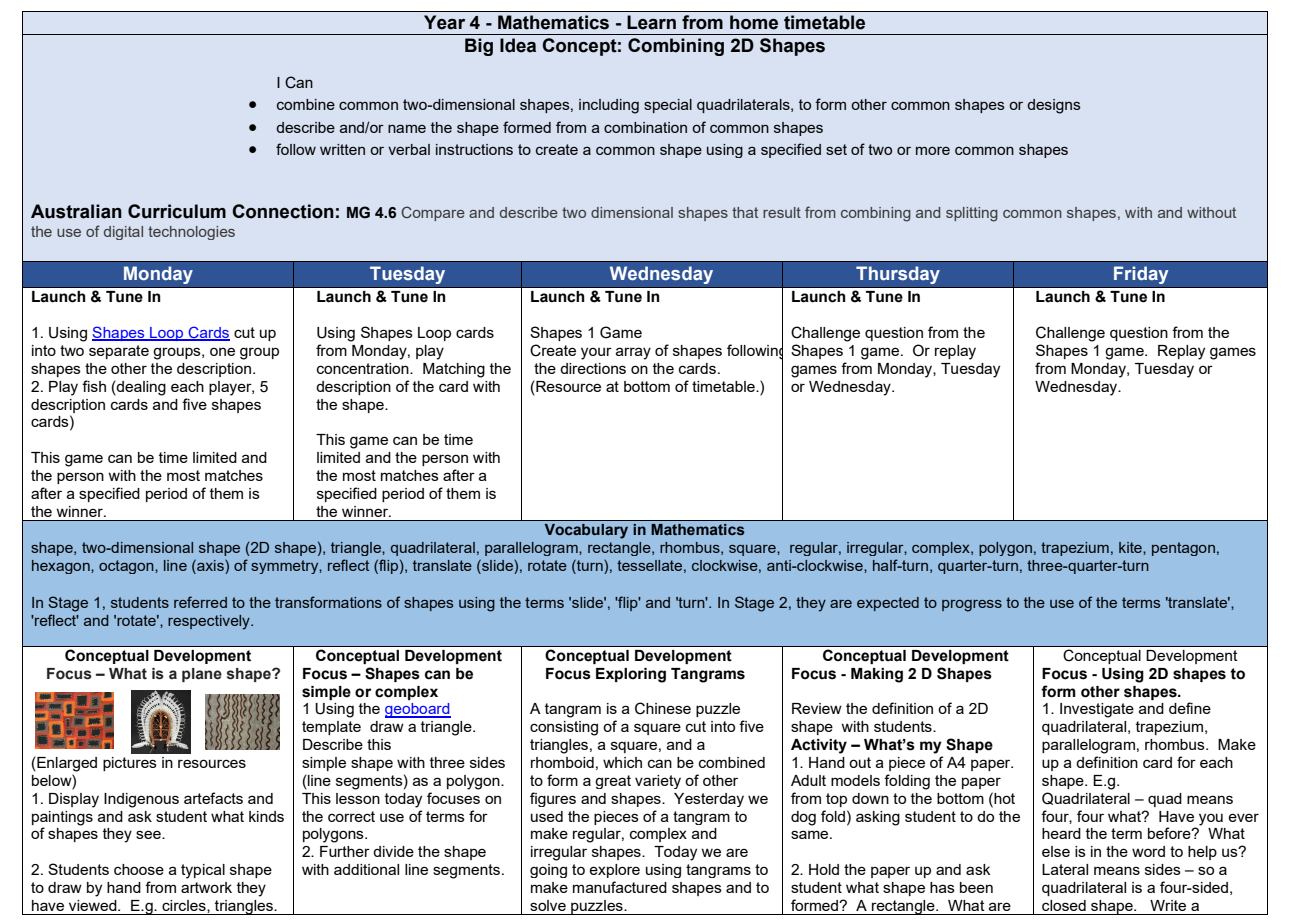 The width and height of the screenshot is (1308, 924). Describe the element at coordinates (1056, 851) in the screenshot. I see `else` at that location.
